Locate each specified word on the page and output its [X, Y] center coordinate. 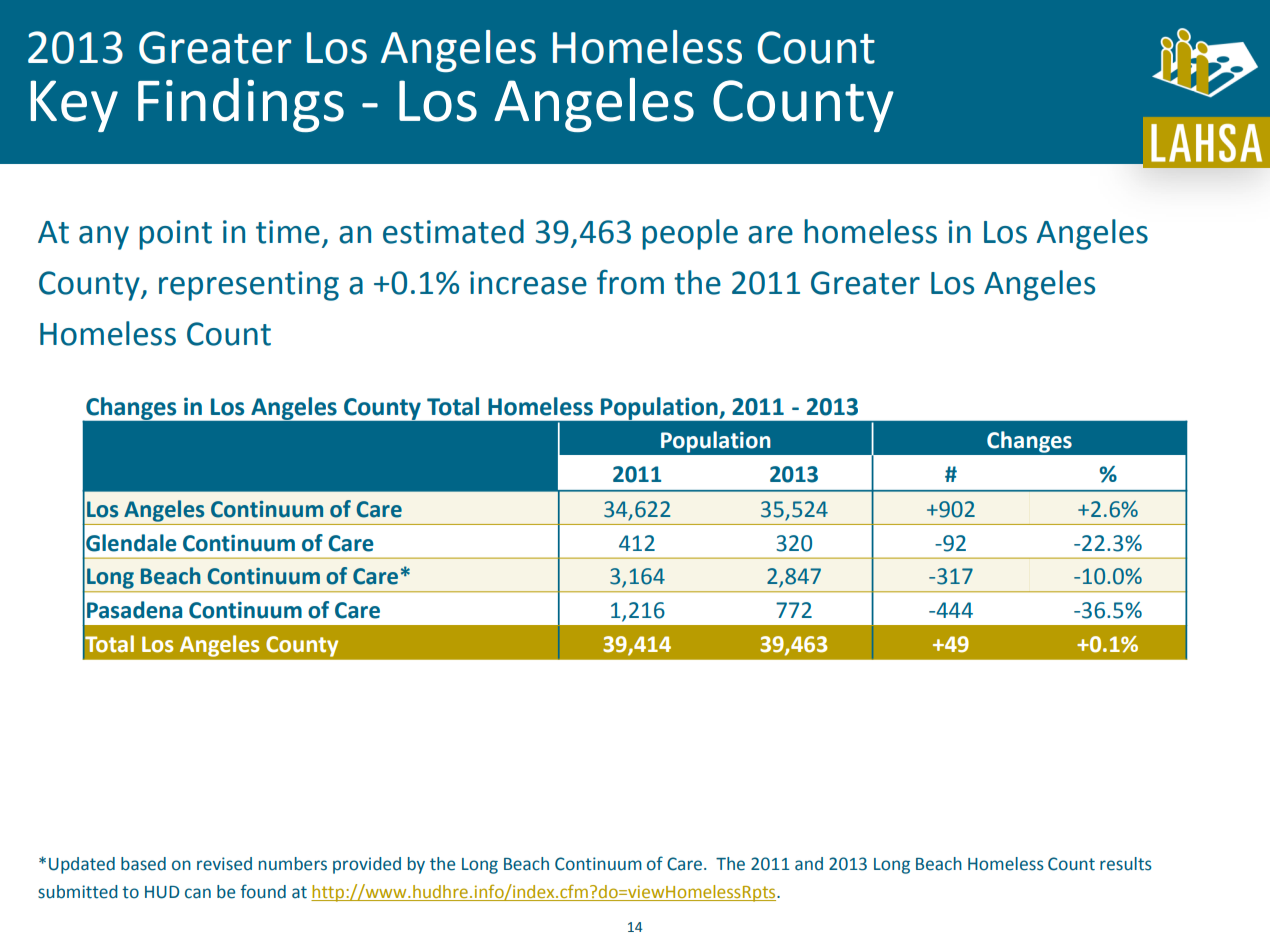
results [1126, 864]
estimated [453, 231]
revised [224, 864]
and [809, 864]
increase [528, 283]
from [630, 282]
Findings [241, 105]
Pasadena [134, 610]
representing [249, 286]
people [690, 234]
